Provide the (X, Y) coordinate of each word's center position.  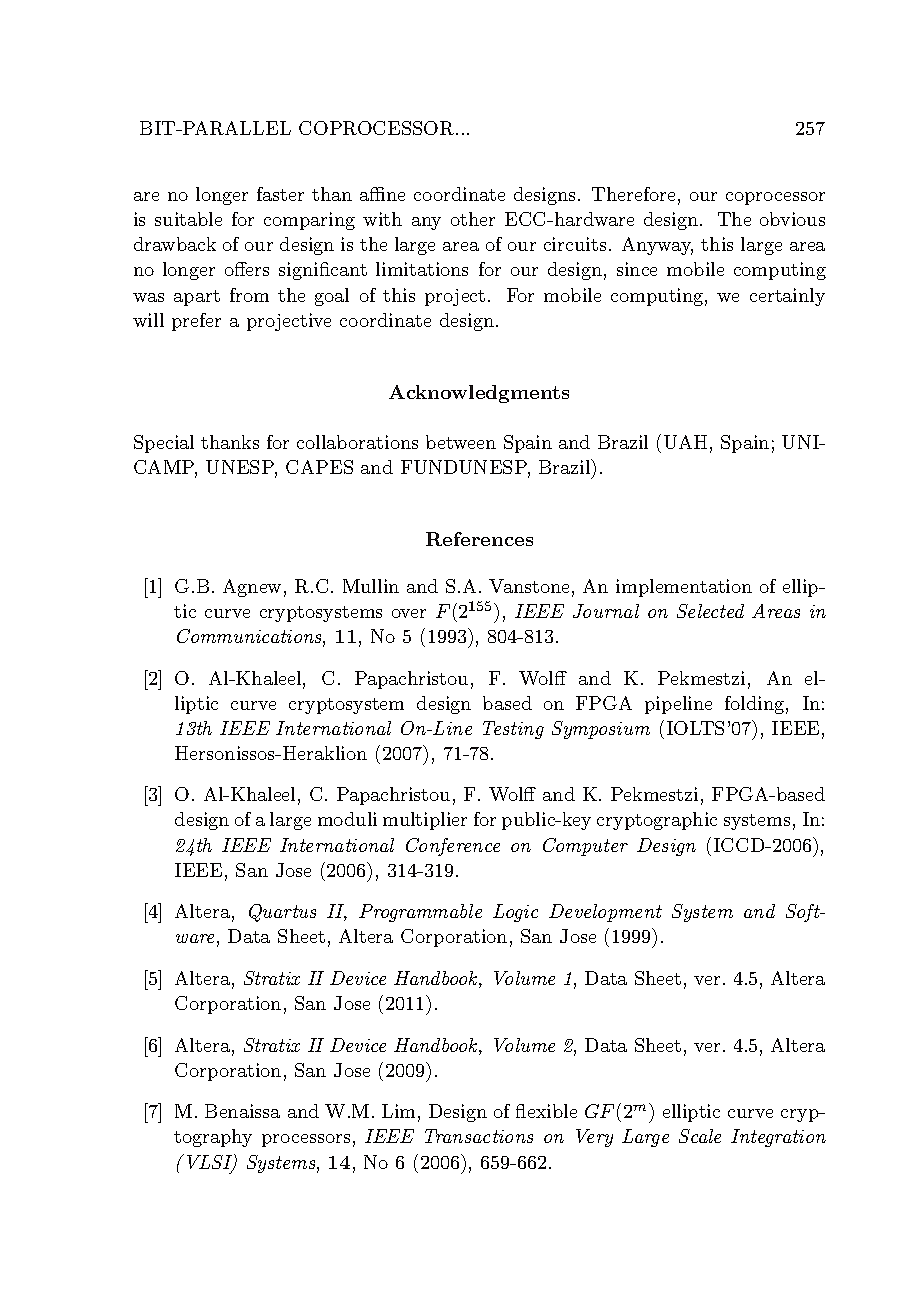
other (473, 219)
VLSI (211, 1163)
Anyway (657, 246)
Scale (700, 1136)
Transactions (479, 1136)
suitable (188, 219)
